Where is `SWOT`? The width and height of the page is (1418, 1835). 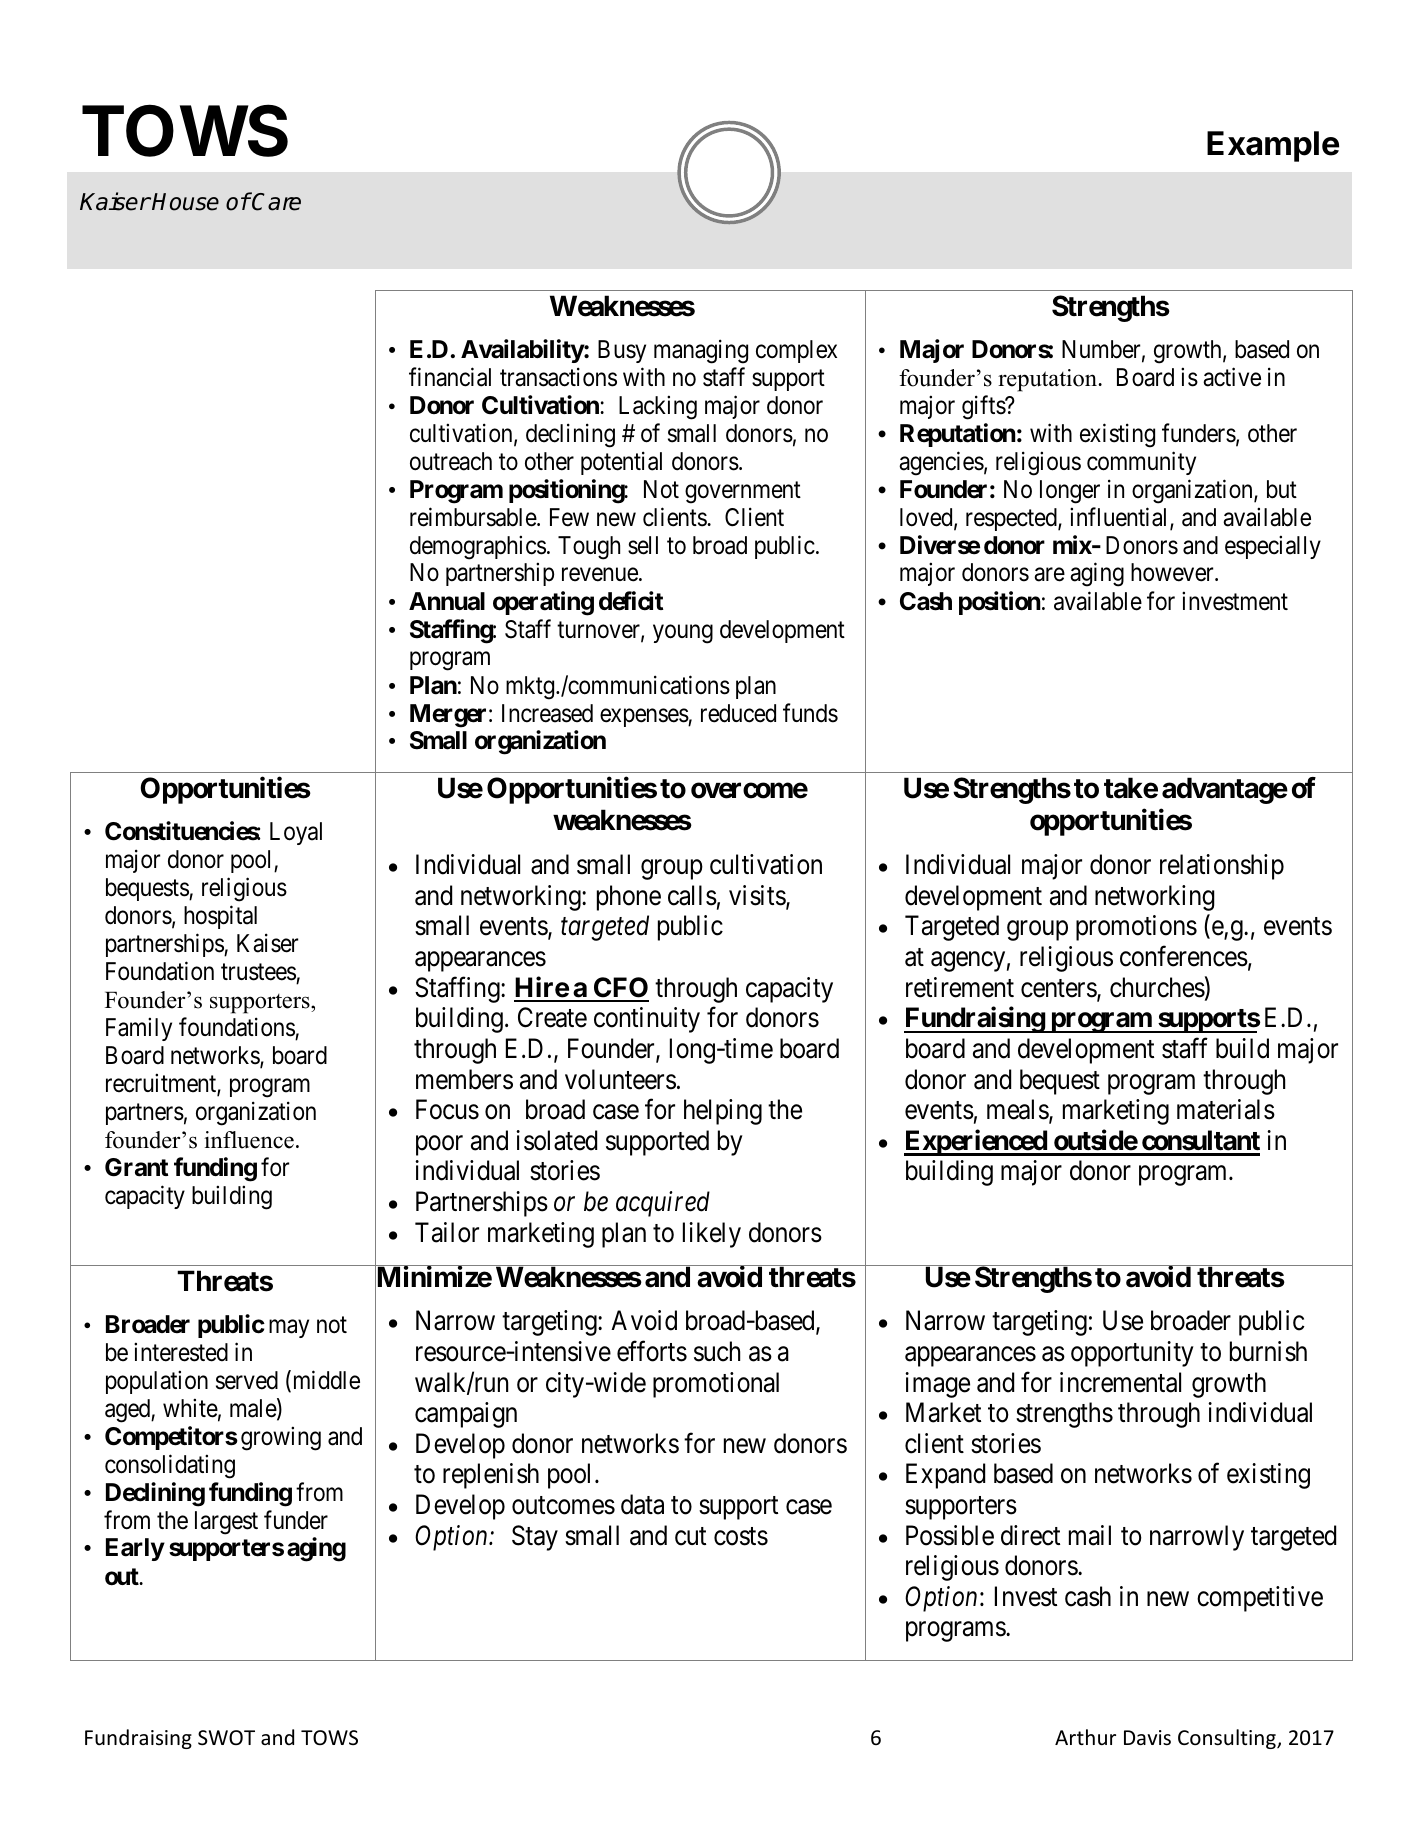 SWOT is located at coordinates (226, 1738).
